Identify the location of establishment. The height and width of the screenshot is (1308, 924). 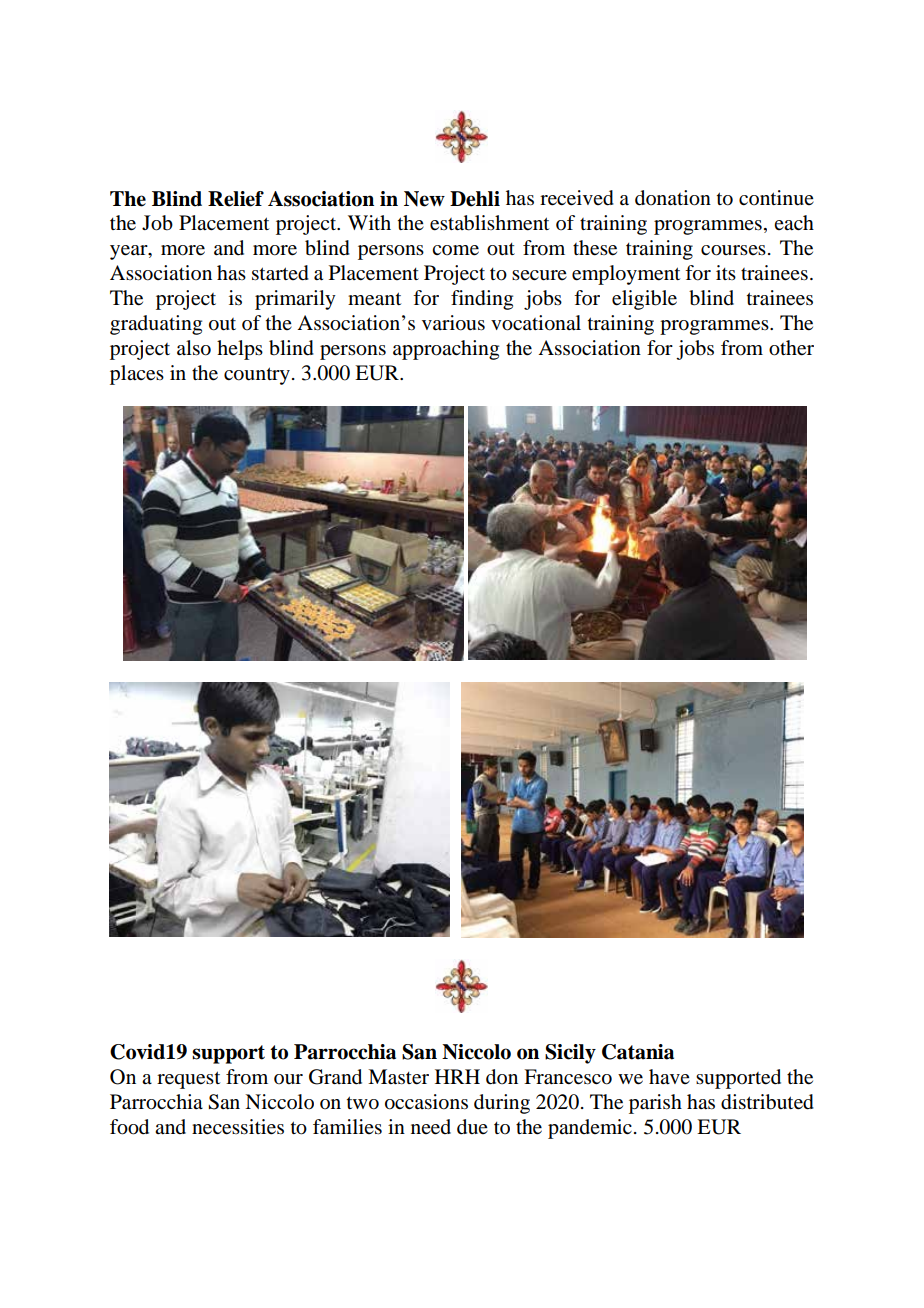
(489, 223).
